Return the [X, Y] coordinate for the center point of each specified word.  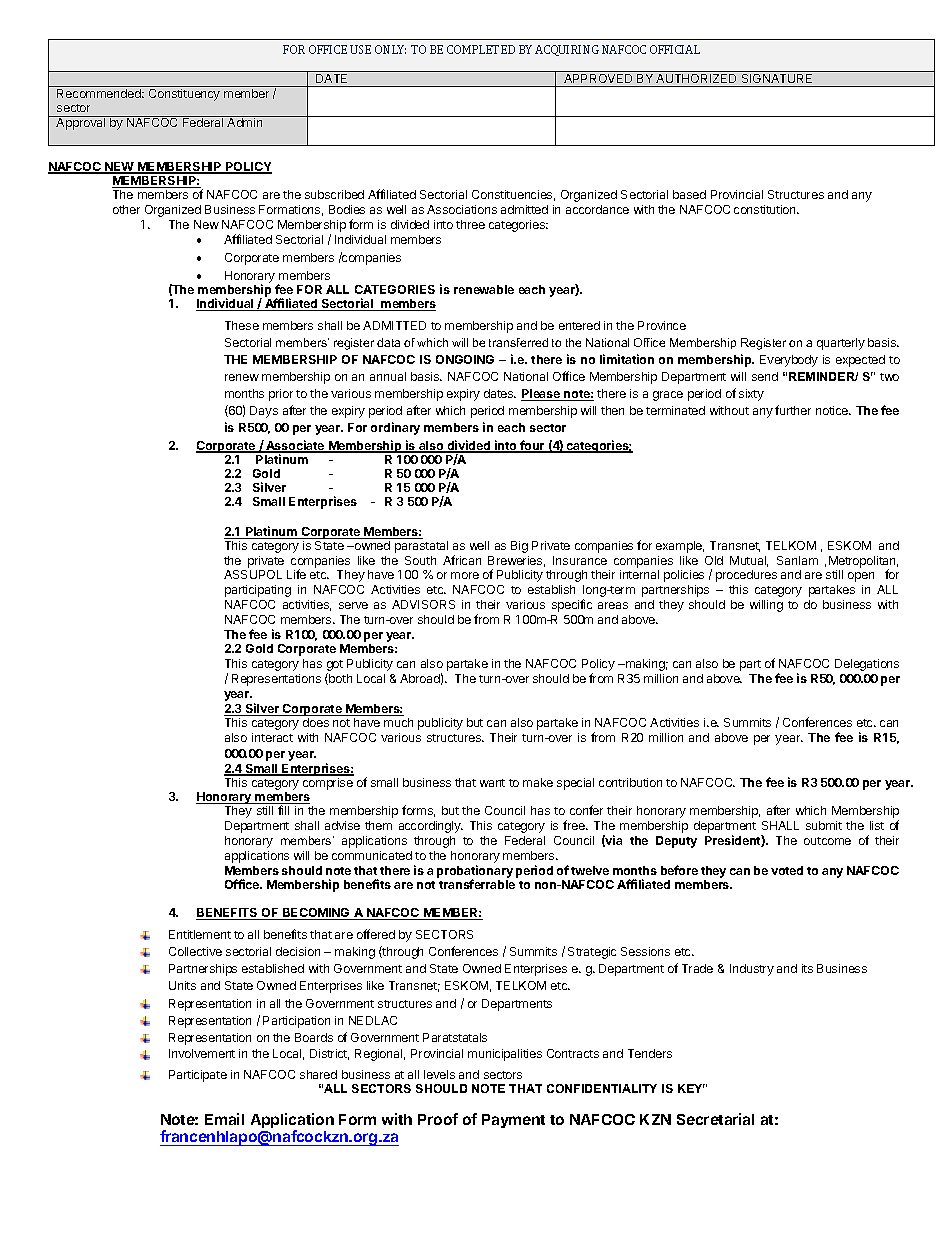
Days [264, 412]
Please [542, 395]
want [492, 783]
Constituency [184, 95]
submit [824, 825]
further [793, 410]
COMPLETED [481, 49]
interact [272, 737]
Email [224, 1119]
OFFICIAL [675, 49]
